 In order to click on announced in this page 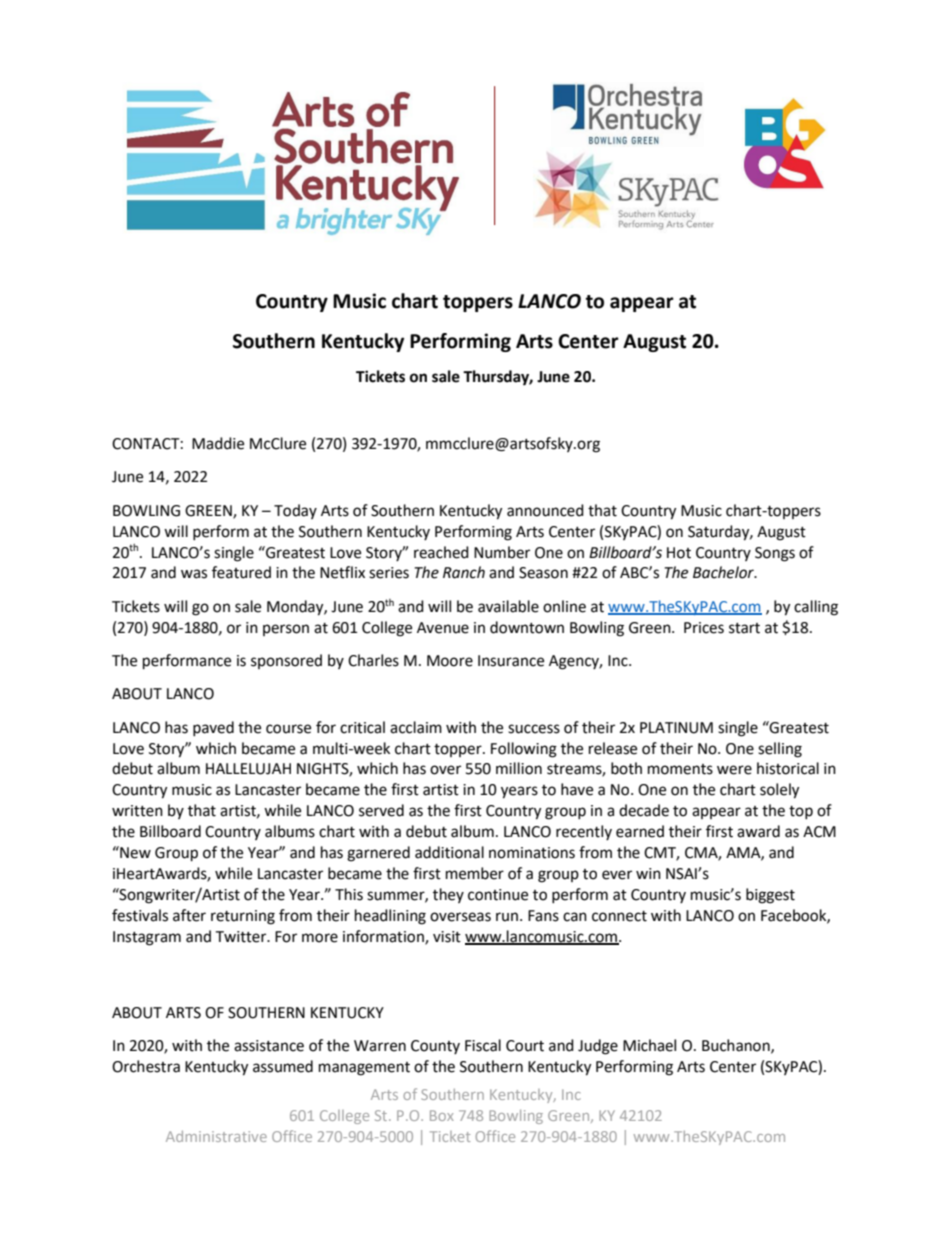, I will do `click(545, 510)`.
